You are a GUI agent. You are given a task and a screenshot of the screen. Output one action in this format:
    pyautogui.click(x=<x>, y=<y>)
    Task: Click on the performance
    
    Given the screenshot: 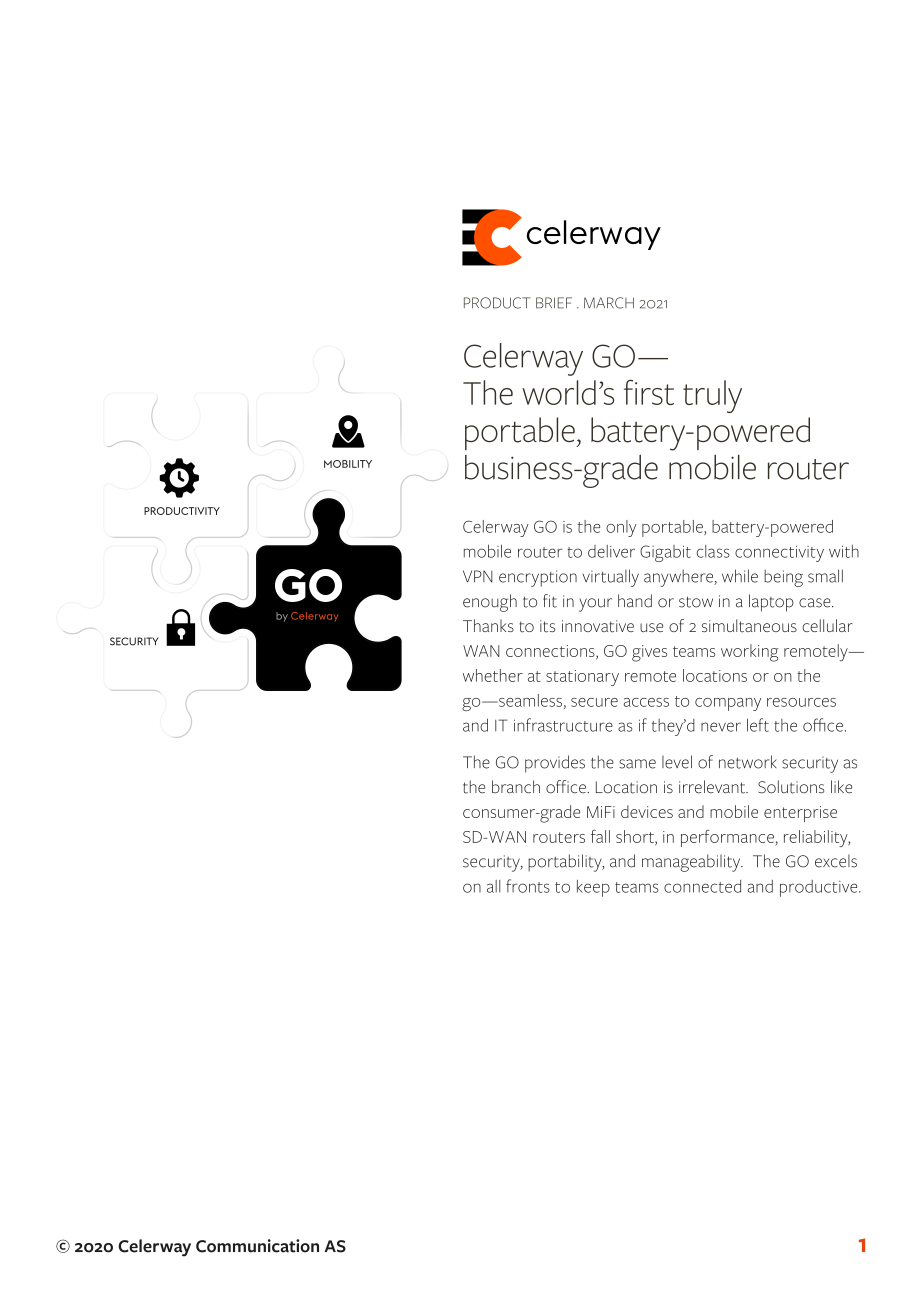 What is the action you would take?
    pyautogui.click(x=728, y=838)
